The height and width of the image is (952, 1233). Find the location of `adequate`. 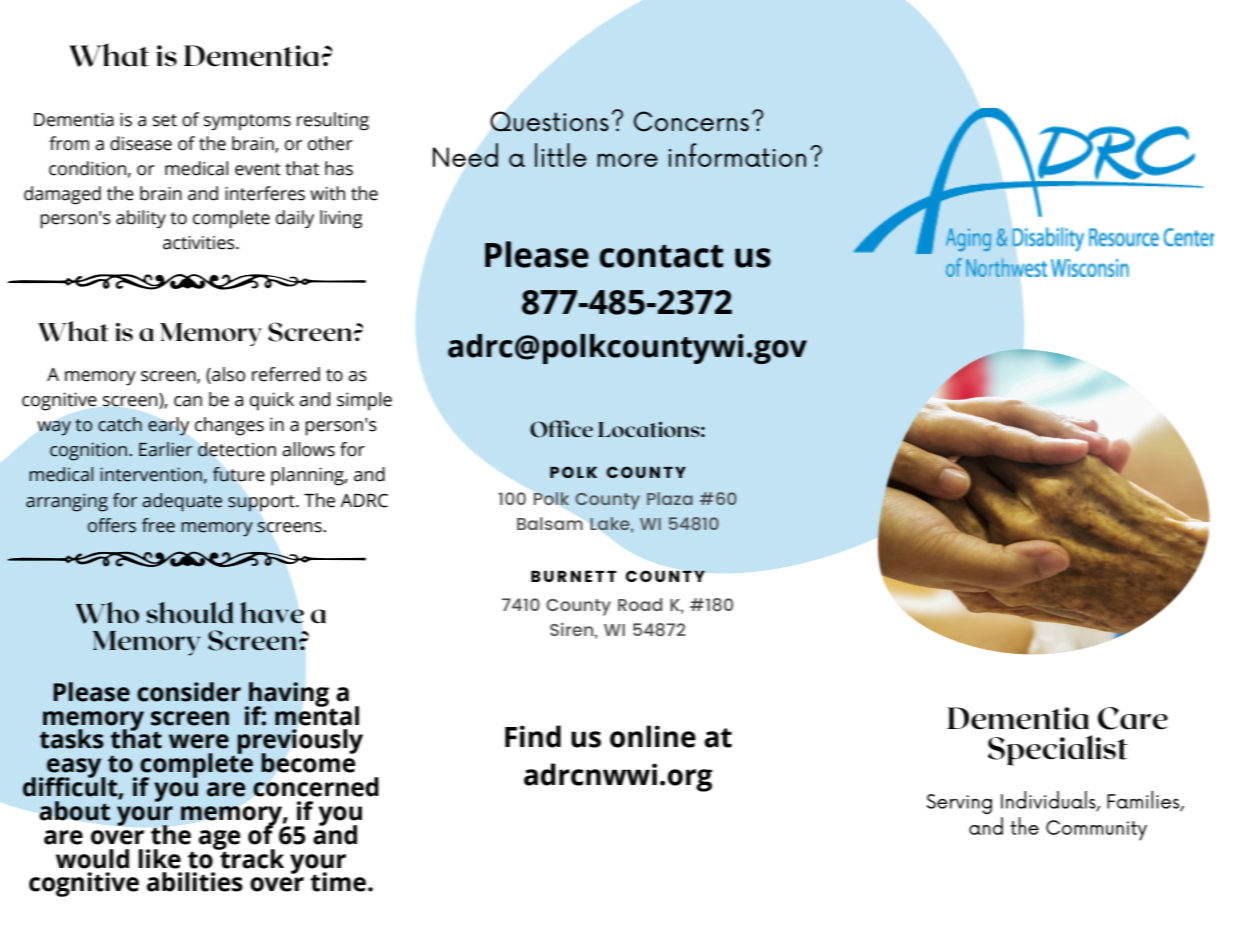

adequate is located at coordinates (182, 502).
